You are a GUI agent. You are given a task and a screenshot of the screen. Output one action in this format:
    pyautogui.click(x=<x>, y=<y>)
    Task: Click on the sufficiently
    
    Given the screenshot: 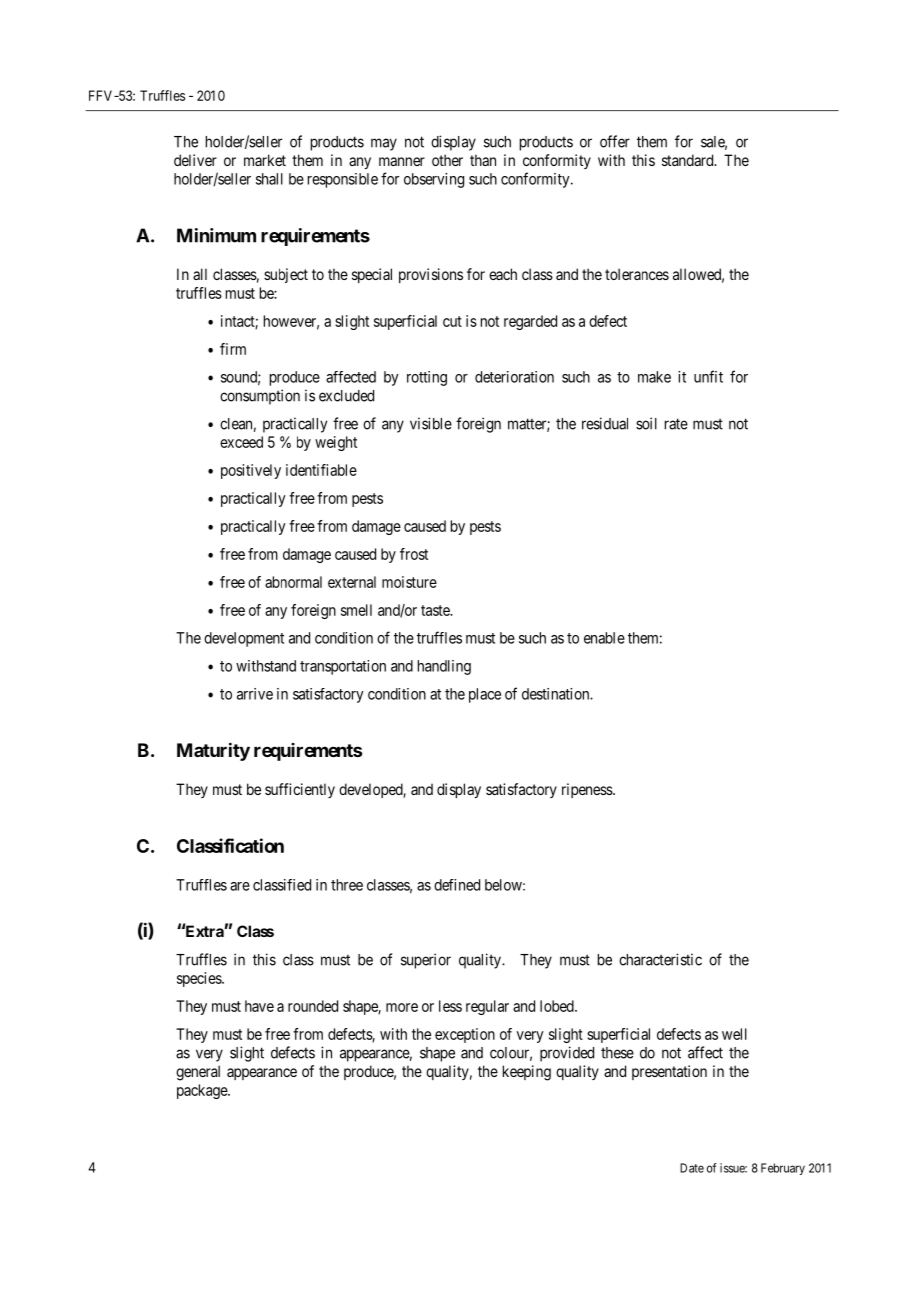 What is the action you would take?
    pyautogui.click(x=300, y=790)
